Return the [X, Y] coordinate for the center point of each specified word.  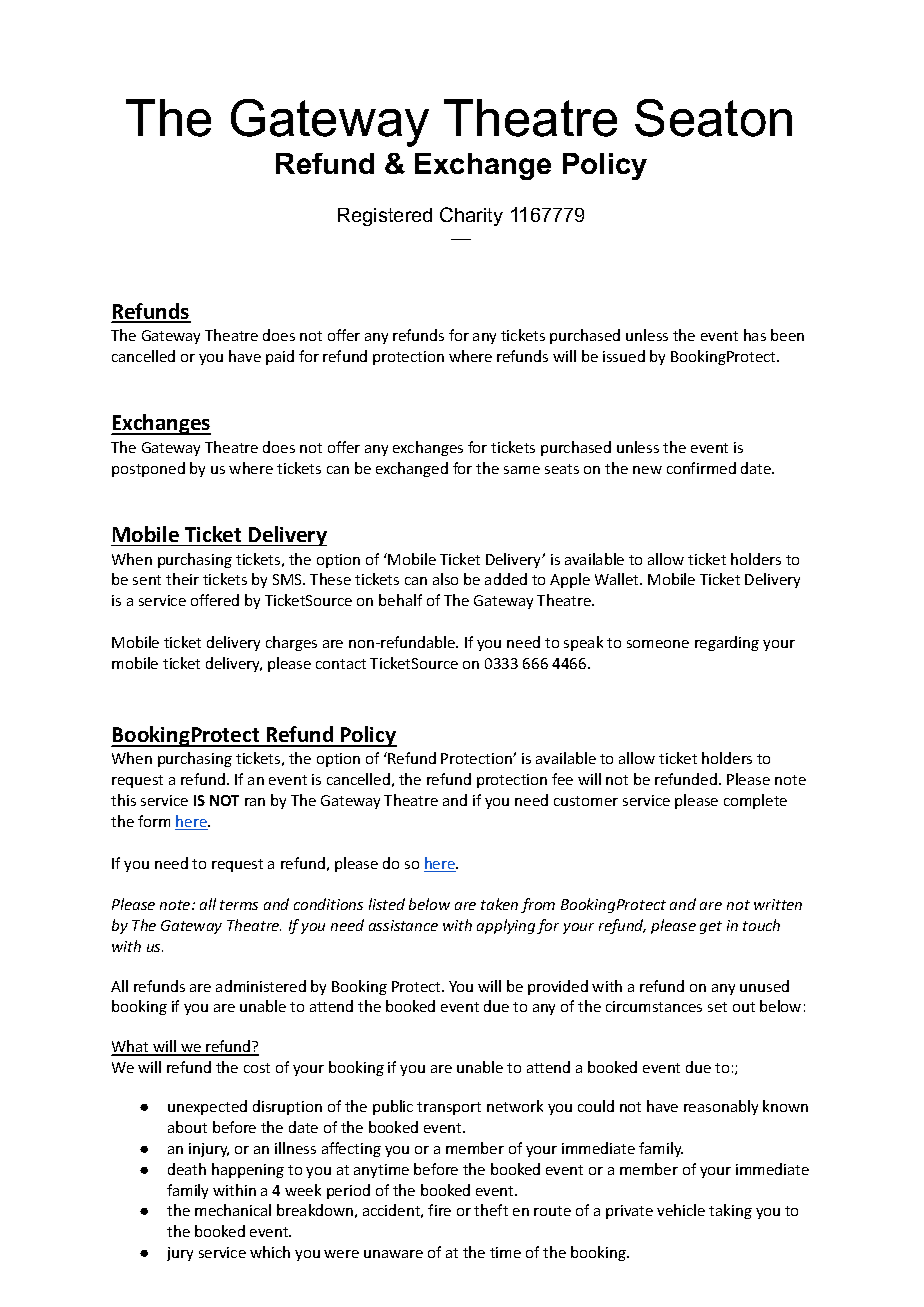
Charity [471, 216]
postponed [148, 469]
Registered [385, 217]
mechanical [233, 1210]
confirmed [701, 468]
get [711, 927]
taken [499, 904]
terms [239, 905]
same [522, 470]
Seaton [713, 118]
